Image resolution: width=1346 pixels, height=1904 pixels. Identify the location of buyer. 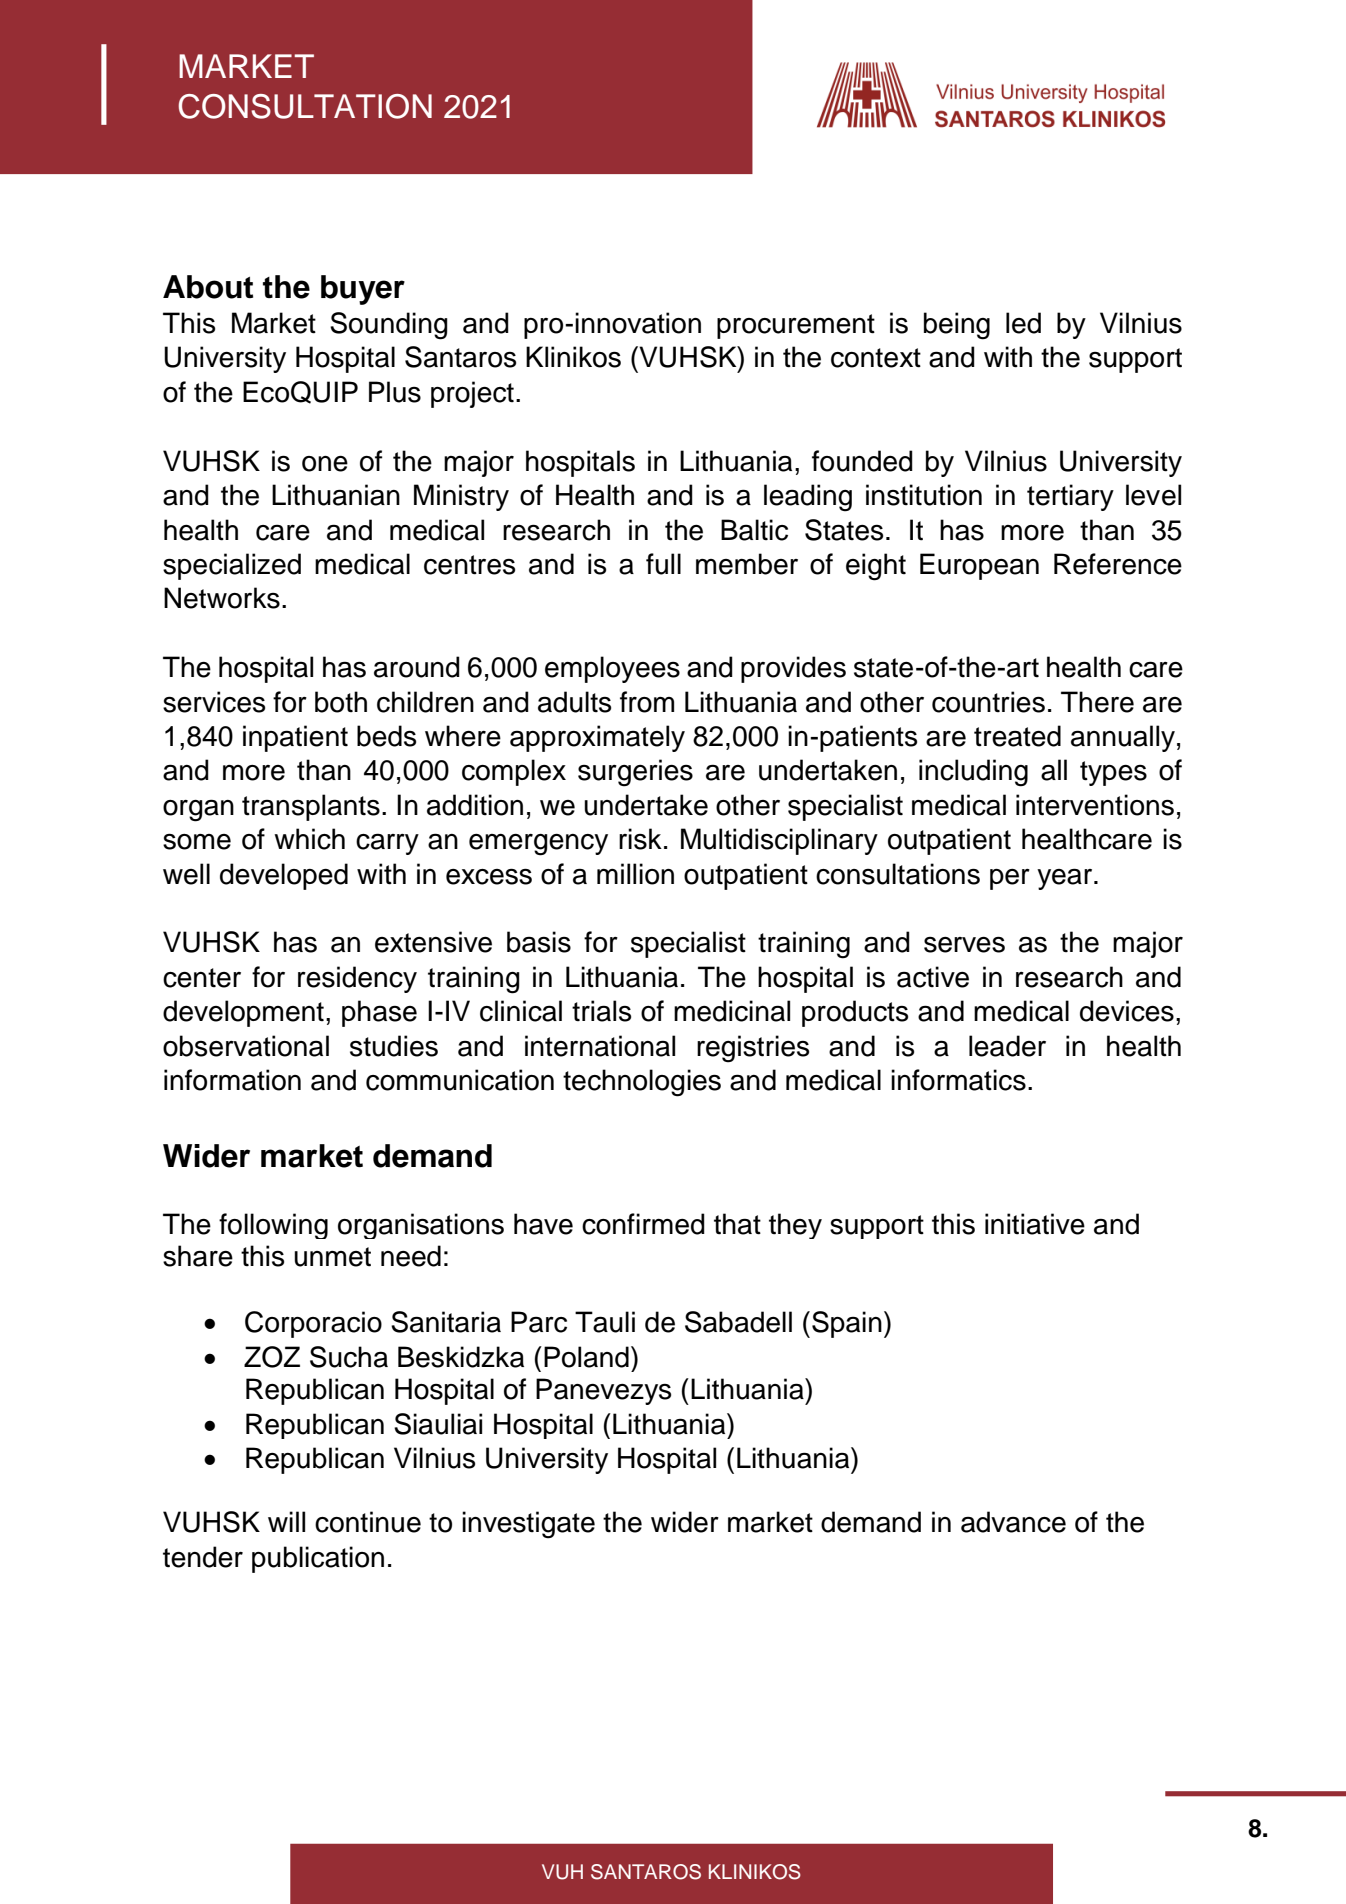
(363, 290).
